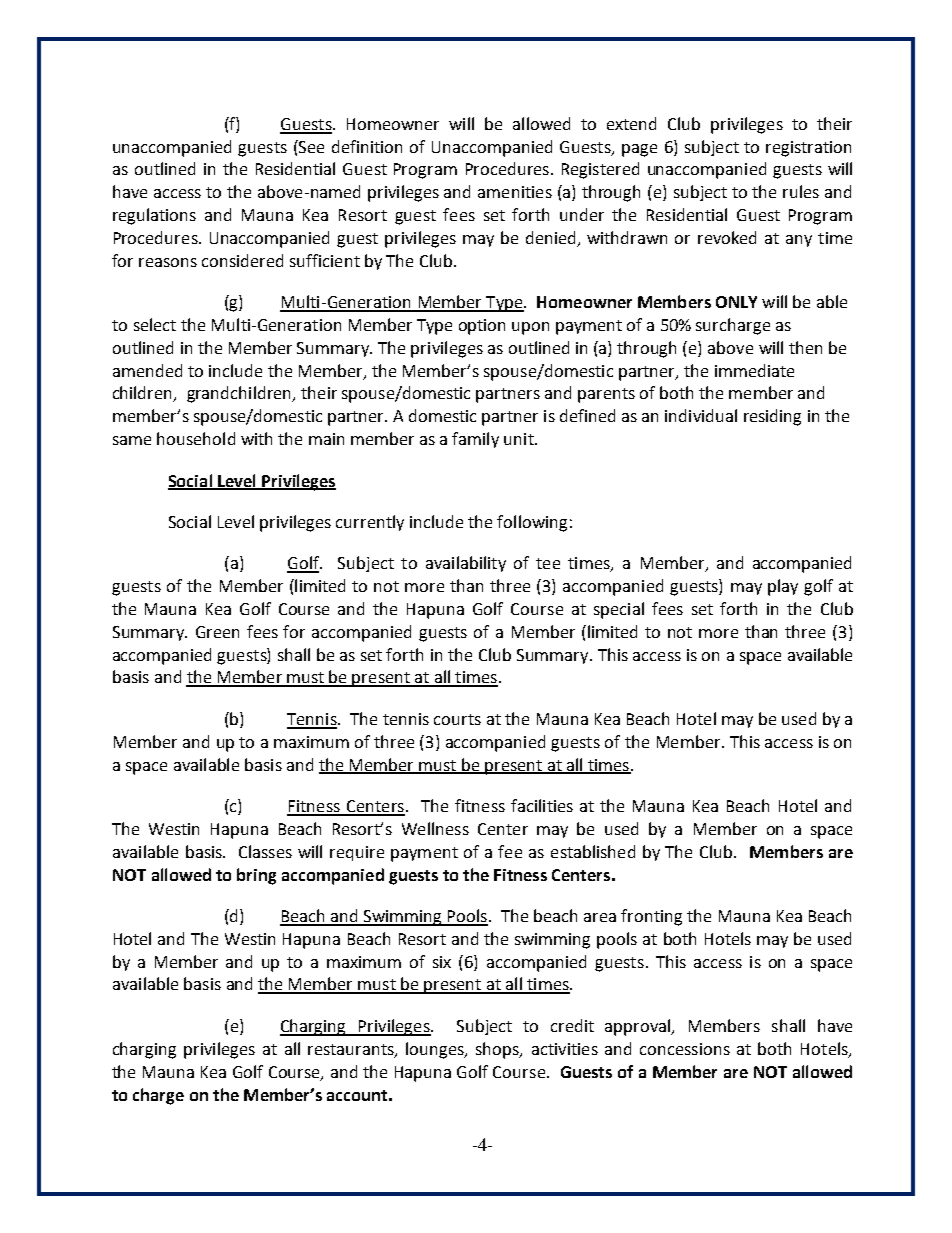 The image size is (952, 1233). Describe the element at coordinates (217, 632) in the page. I see `Green` at that location.
